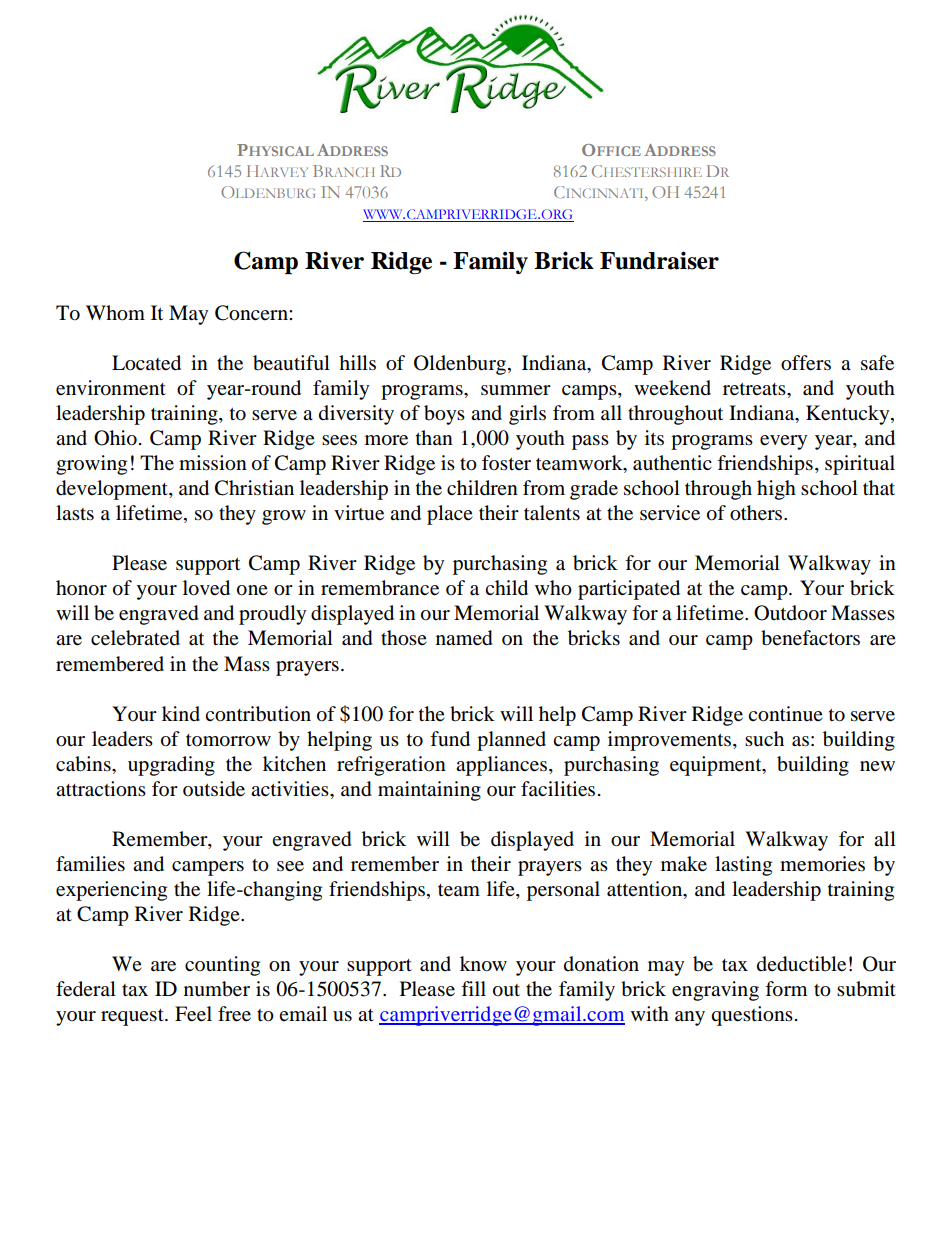  I want to click on offers, so click(806, 363).
